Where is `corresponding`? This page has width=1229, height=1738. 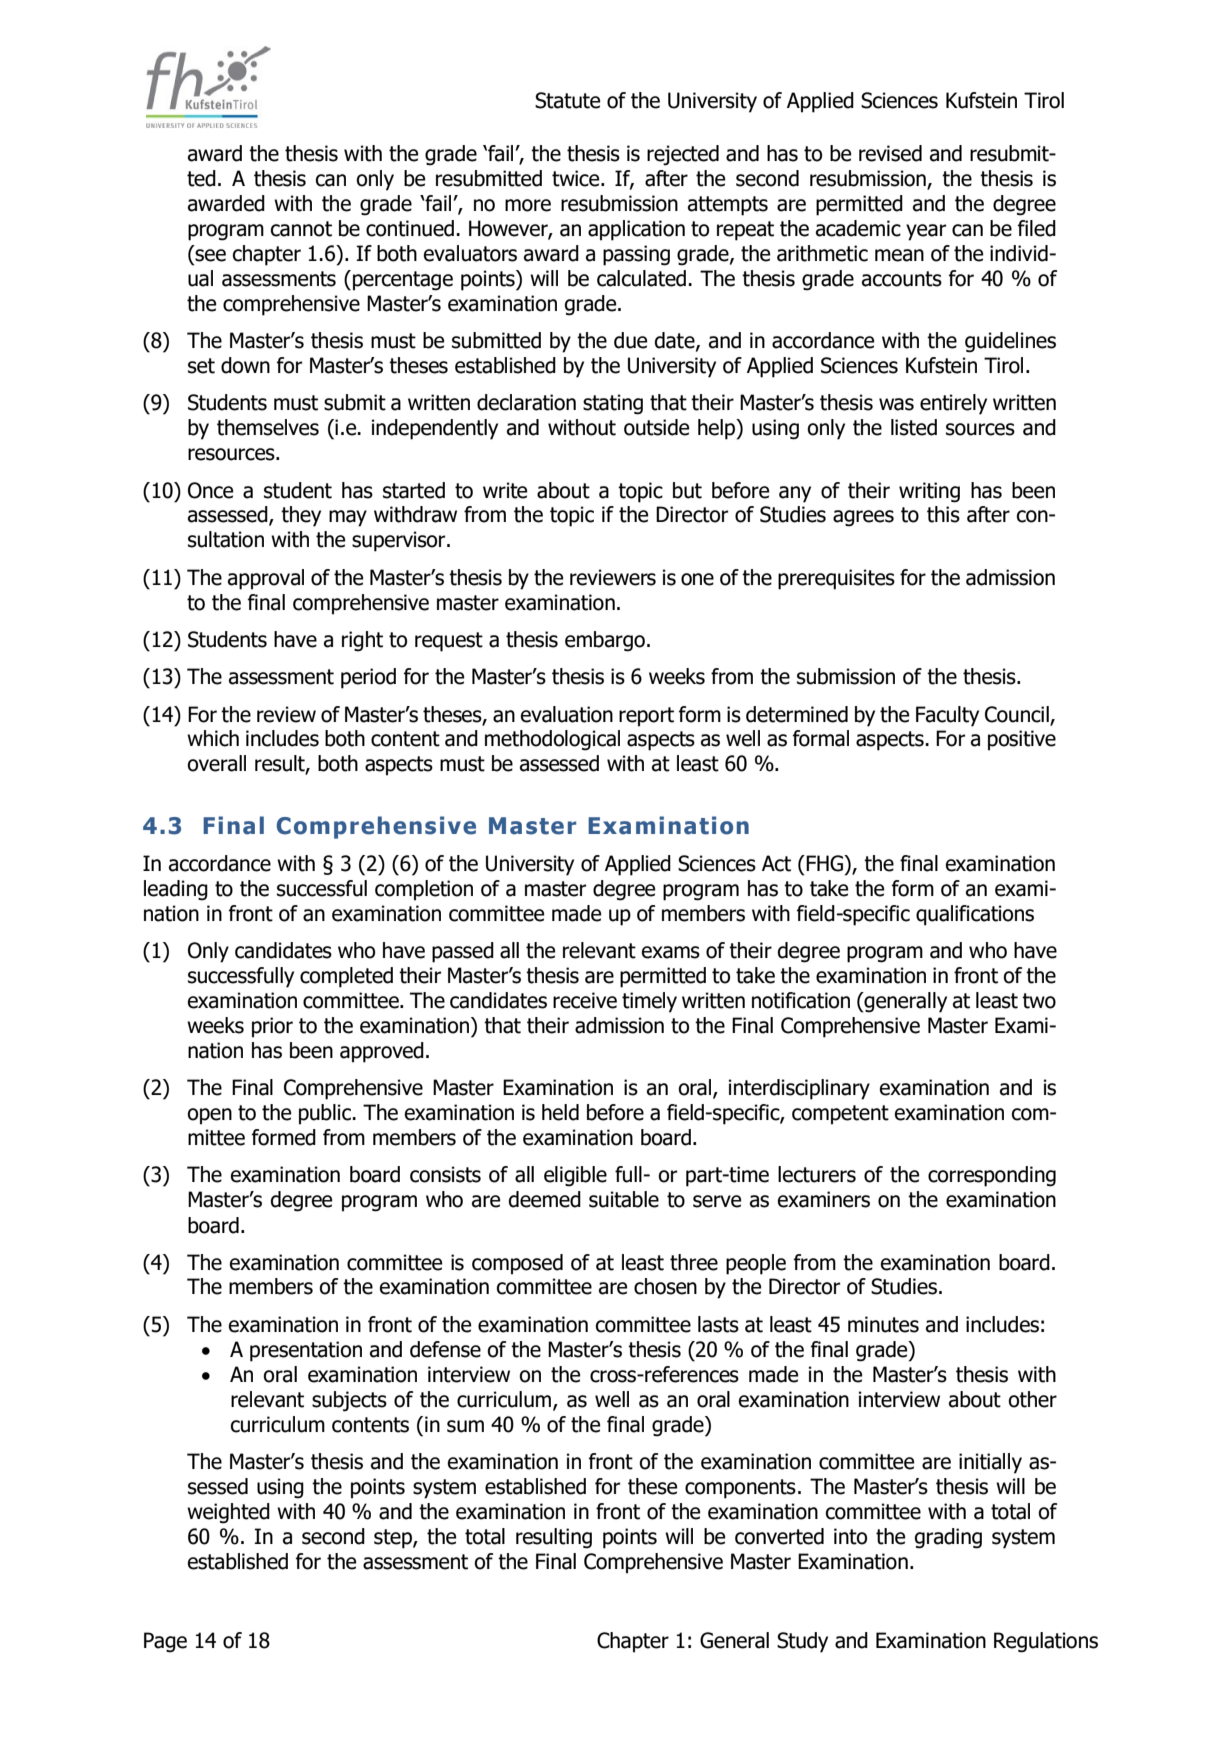
corresponding is located at coordinates (992, 1176).
